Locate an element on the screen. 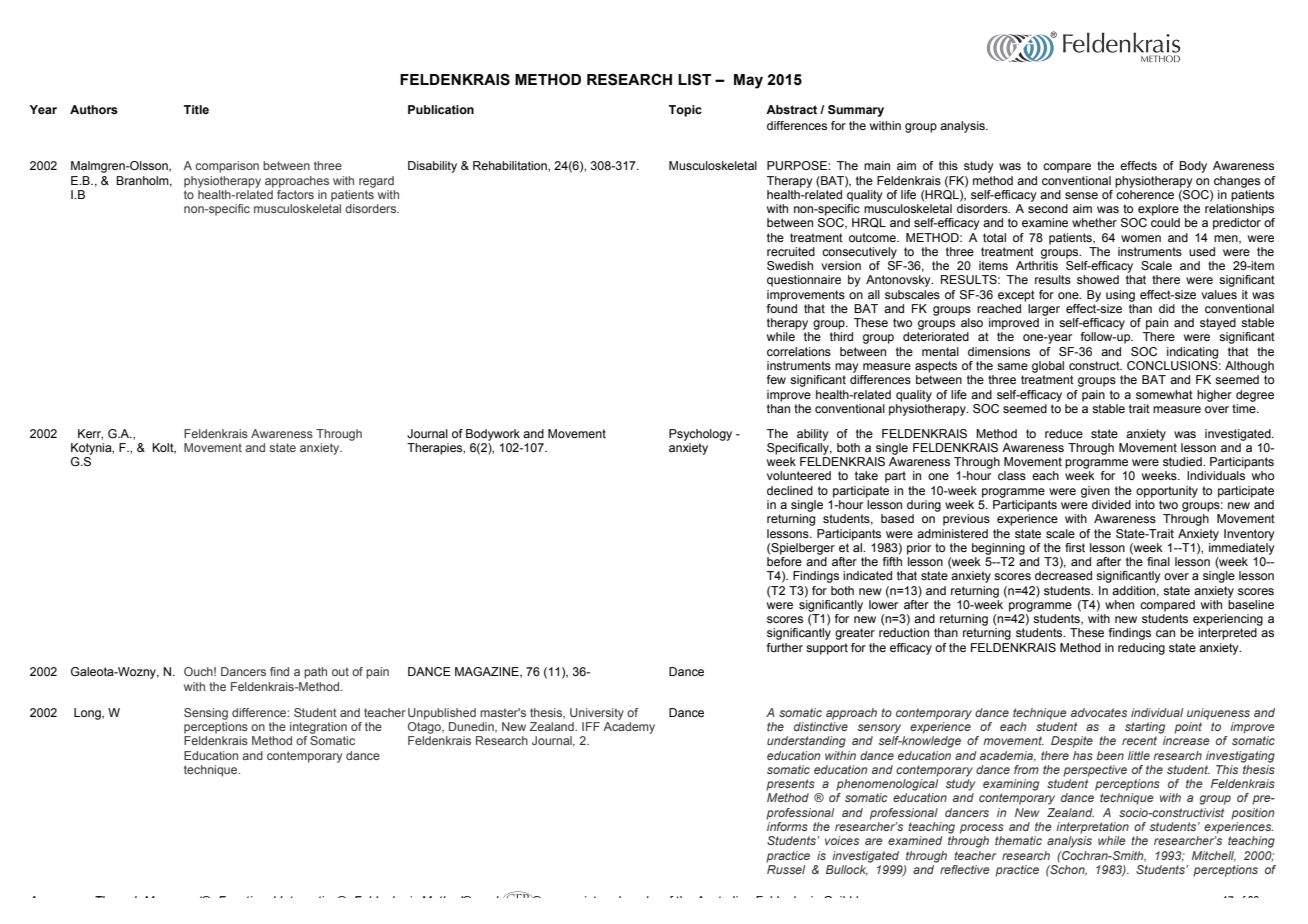 The height and width of the screenshot is (924, 1308). found is located at coordinates (782, 308).
